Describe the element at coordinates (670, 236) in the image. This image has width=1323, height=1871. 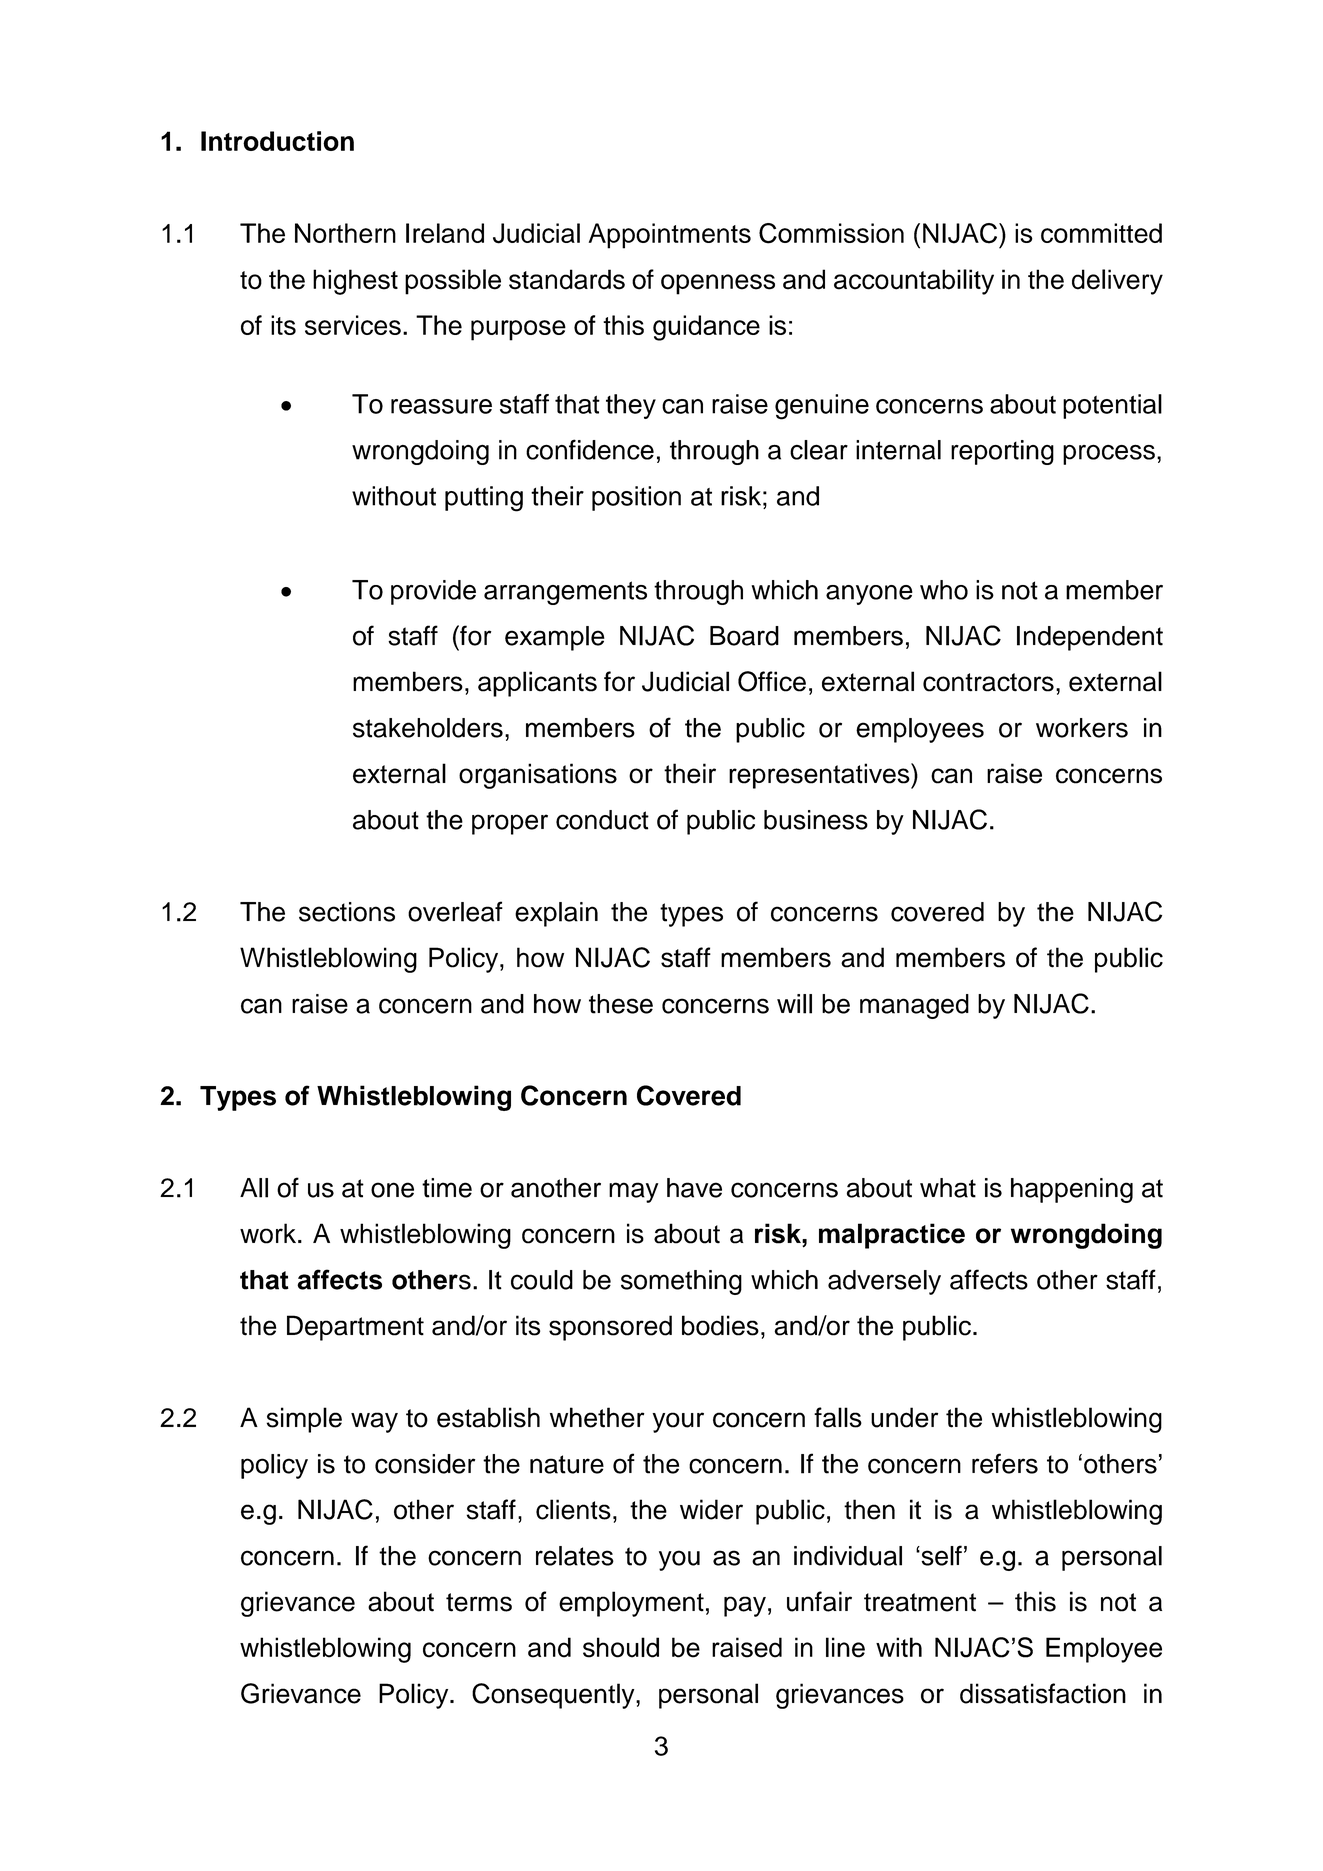
I see `Appointments` at that location.
